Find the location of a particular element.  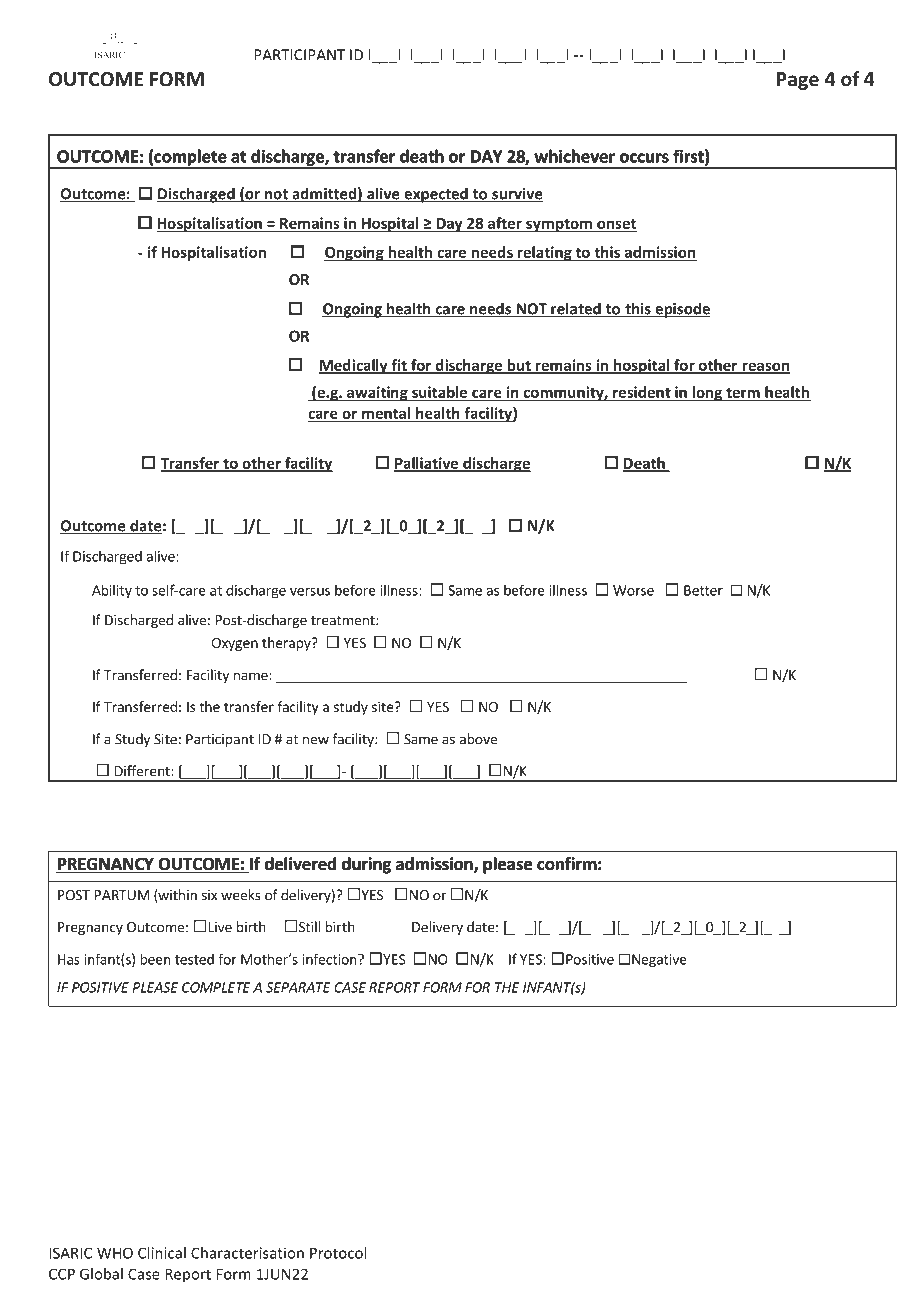

survive is located at coordinates (517, 195).
